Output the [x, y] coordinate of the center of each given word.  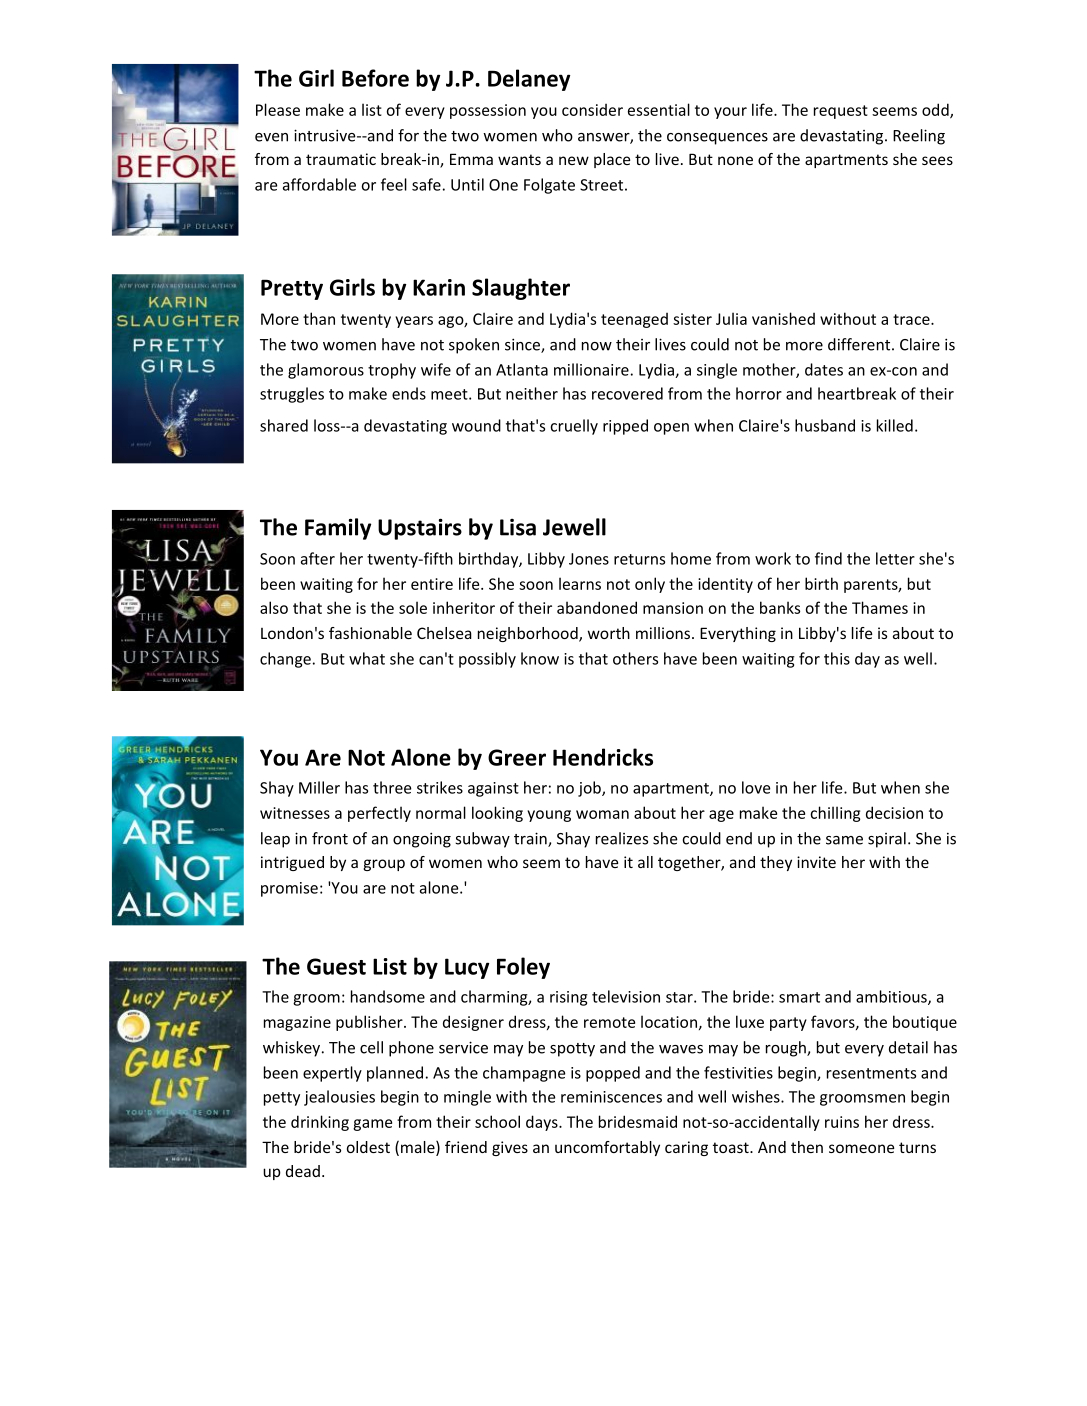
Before [375, 78]
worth [609, 633]
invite [816, 862]
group [384, 865]
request [841, 112]
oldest [368, 1147]
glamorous [326, 371]
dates [824, 369]
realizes [622, 838]
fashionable [370, 633]
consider [592, 110]
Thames [880, 607]
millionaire [591, 369]
